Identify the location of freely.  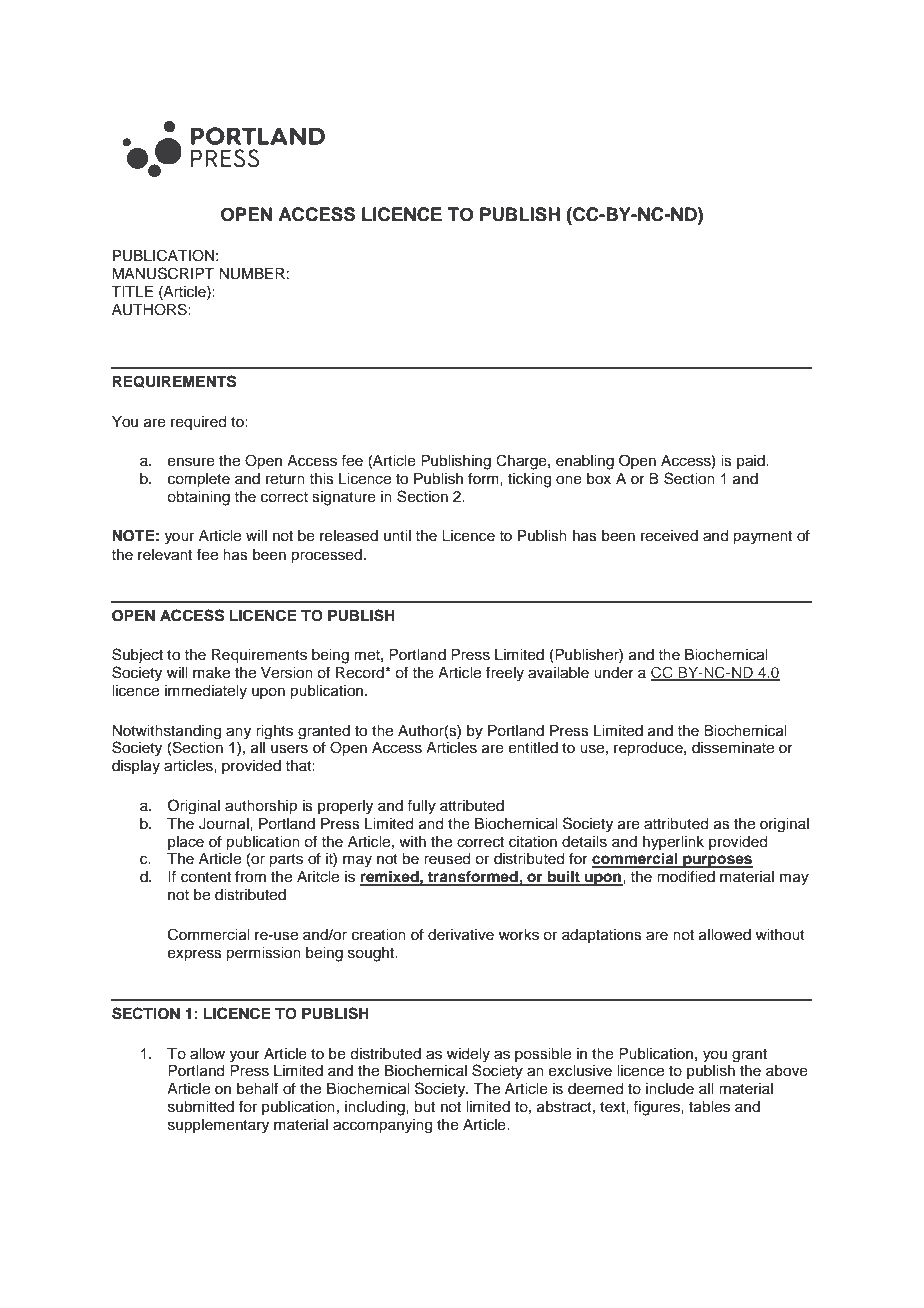
(505, 673).
